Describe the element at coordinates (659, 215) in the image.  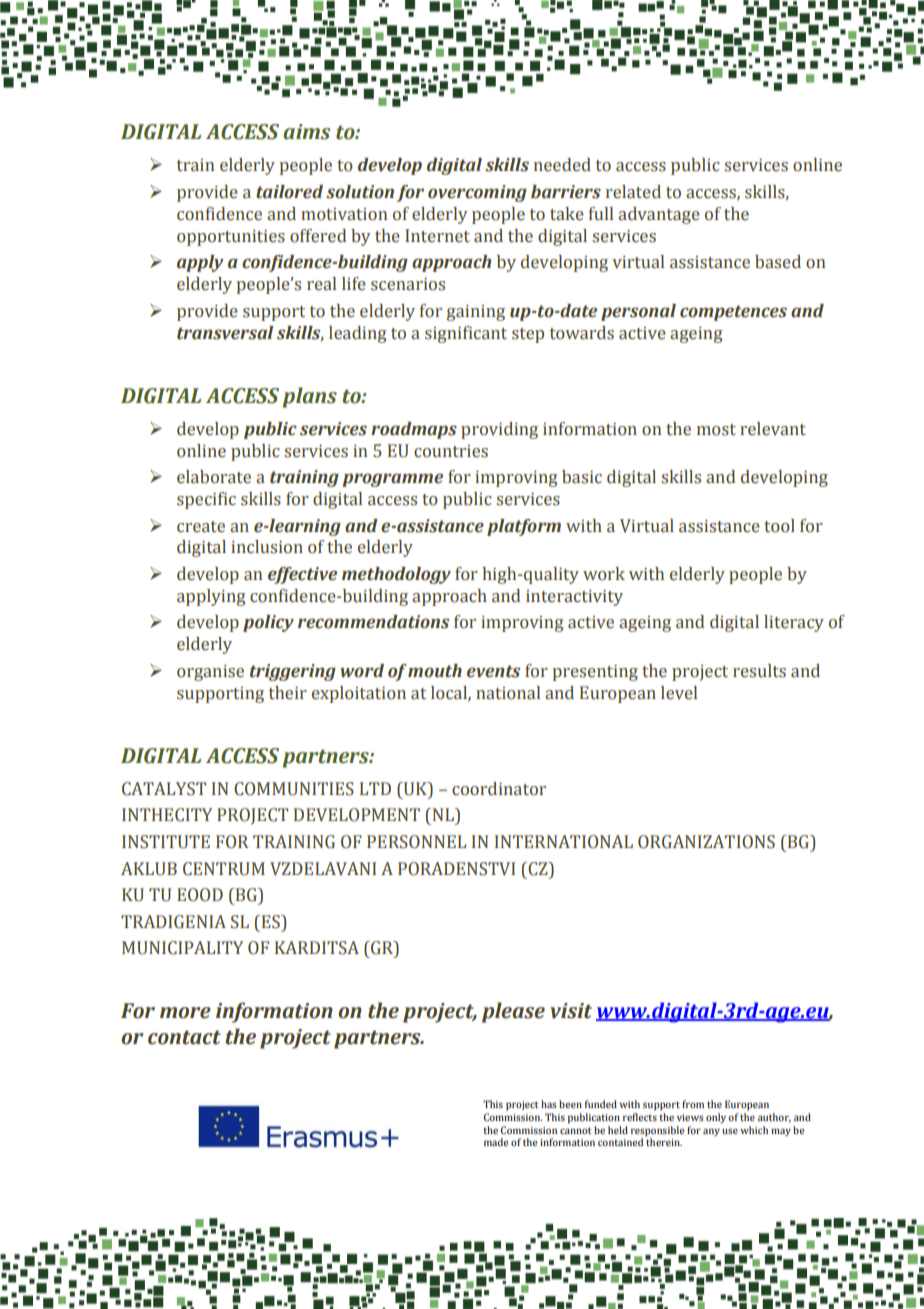
I see `advantage` at that location.
